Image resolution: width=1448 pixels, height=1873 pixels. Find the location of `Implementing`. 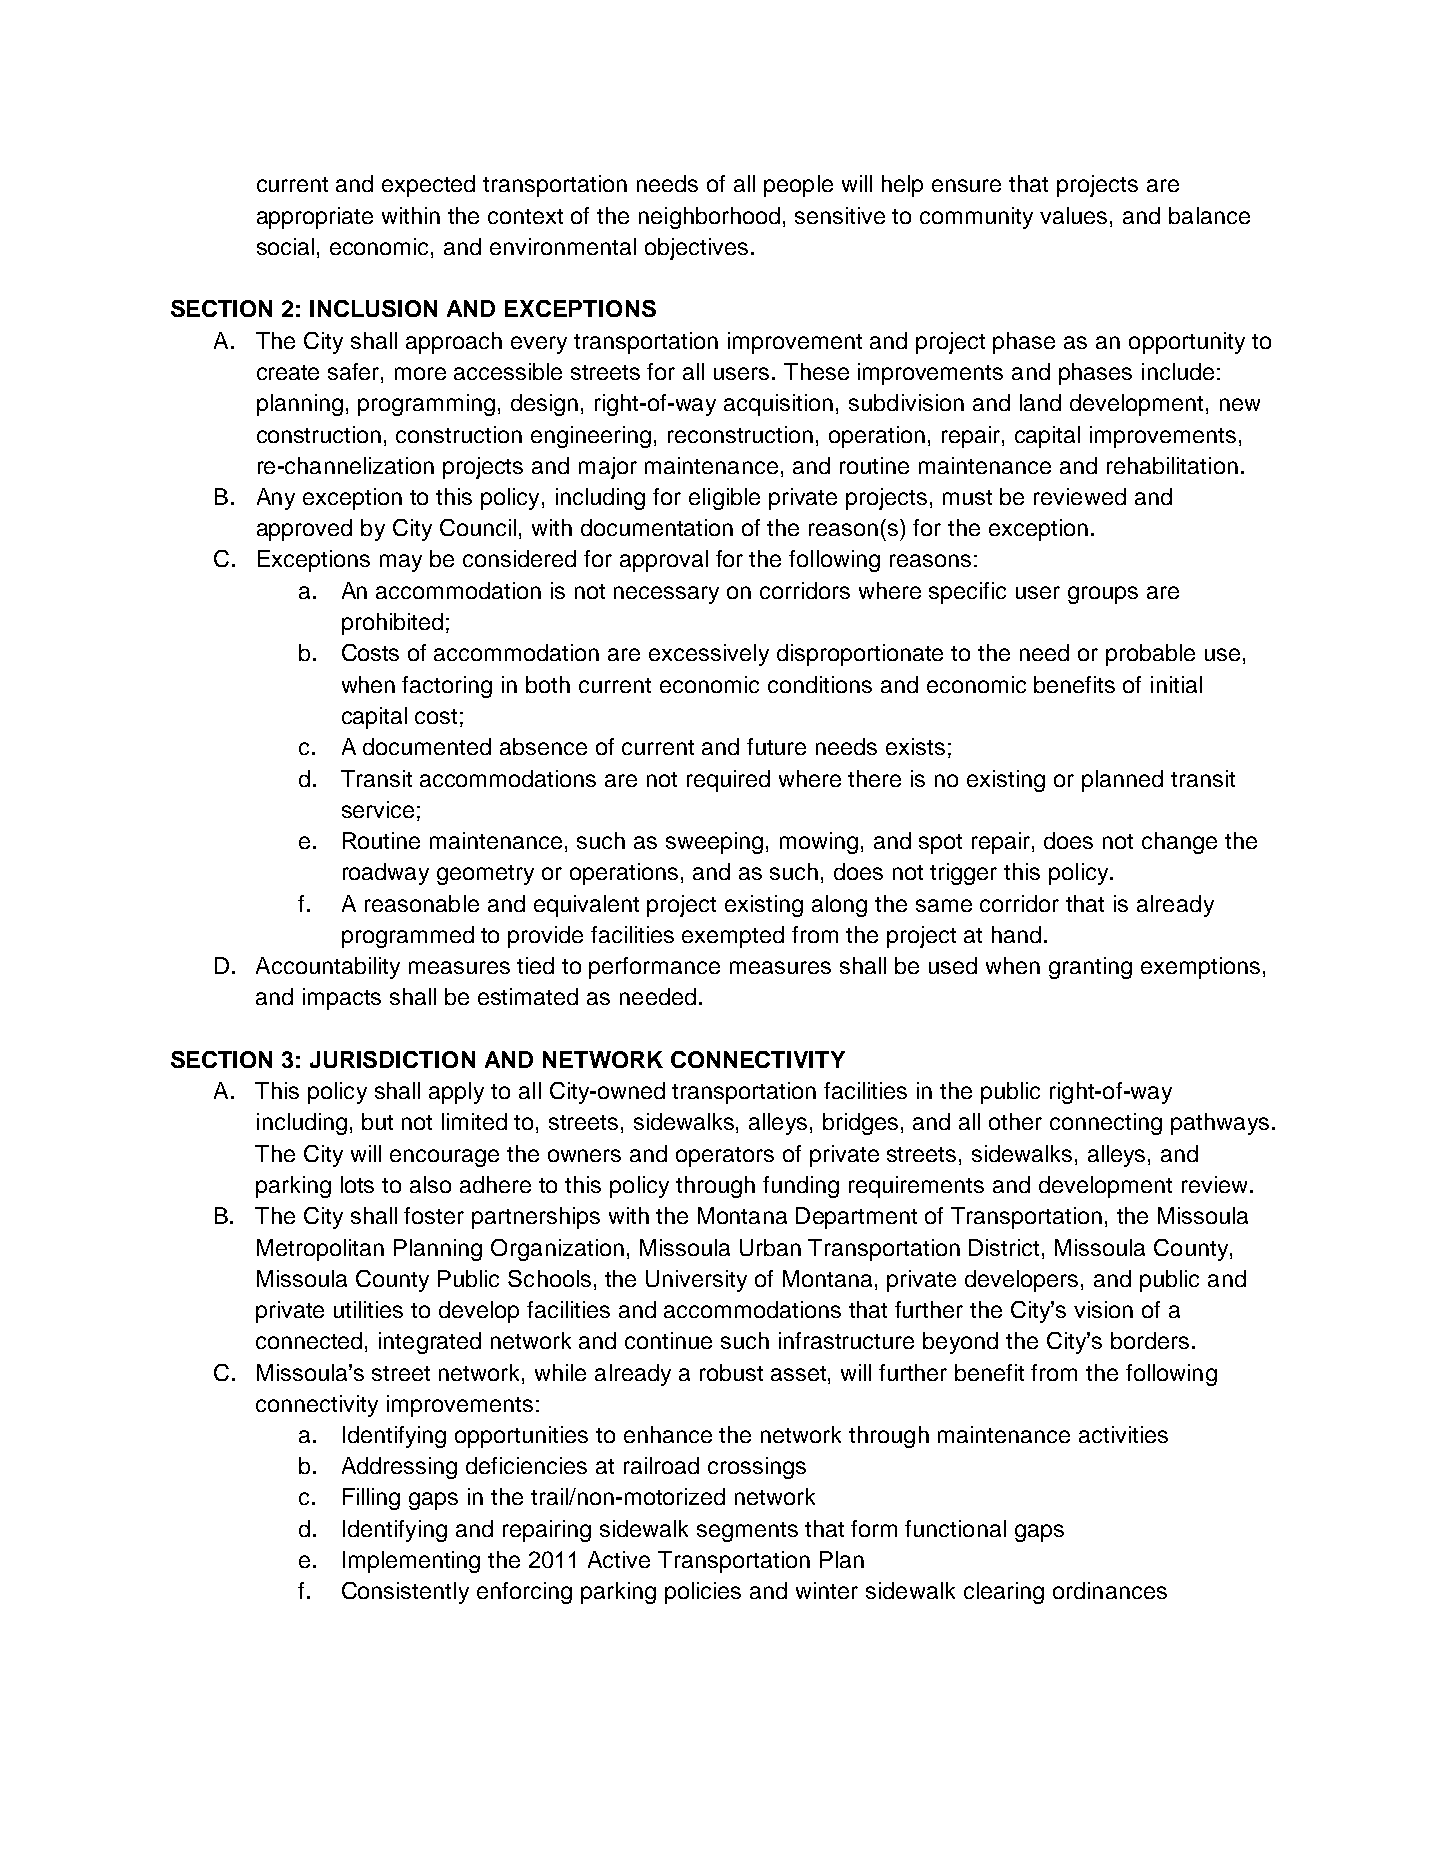

Implementing is located at coordinates (411, 1562).
